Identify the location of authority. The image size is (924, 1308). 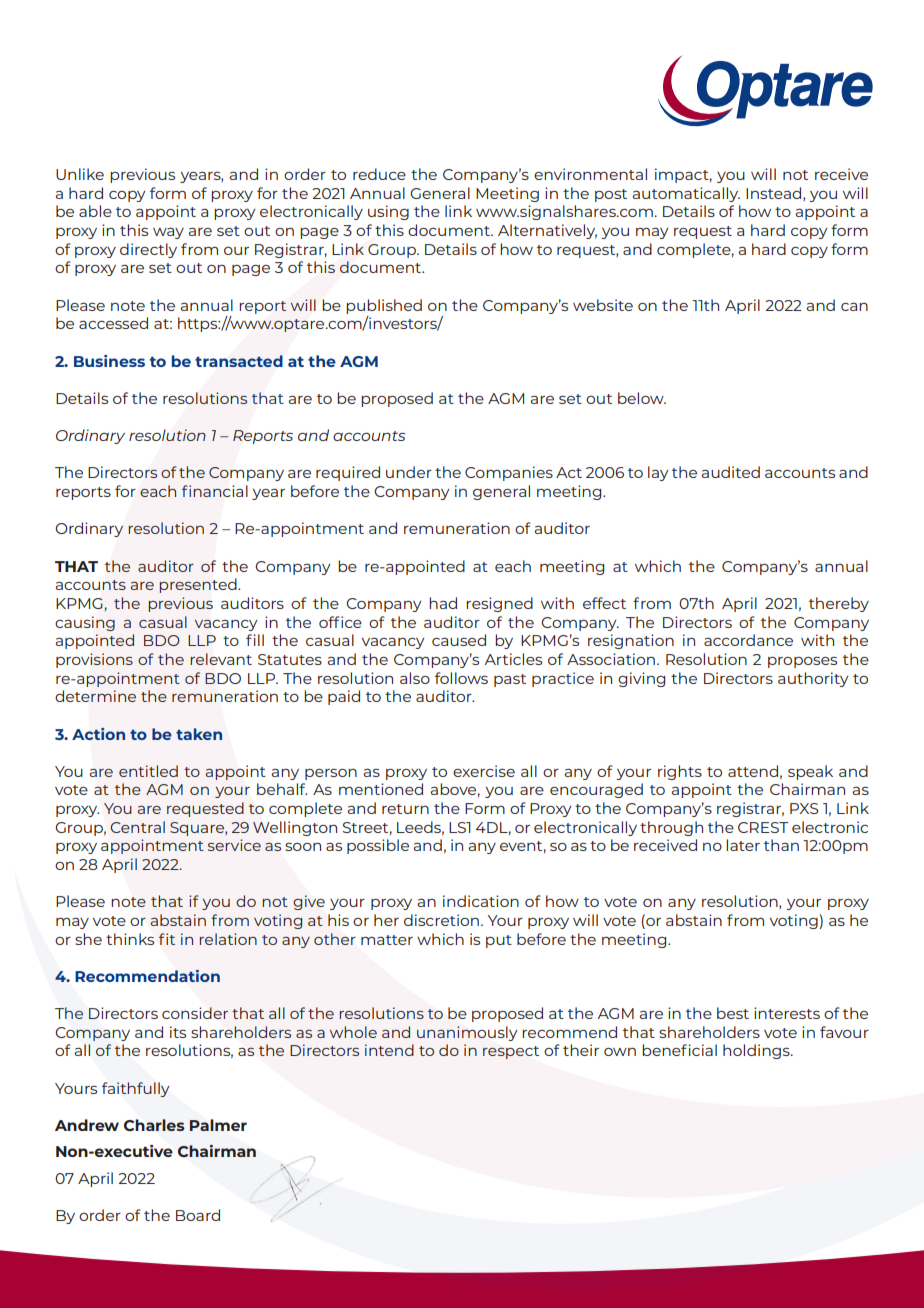
(813, 679).
